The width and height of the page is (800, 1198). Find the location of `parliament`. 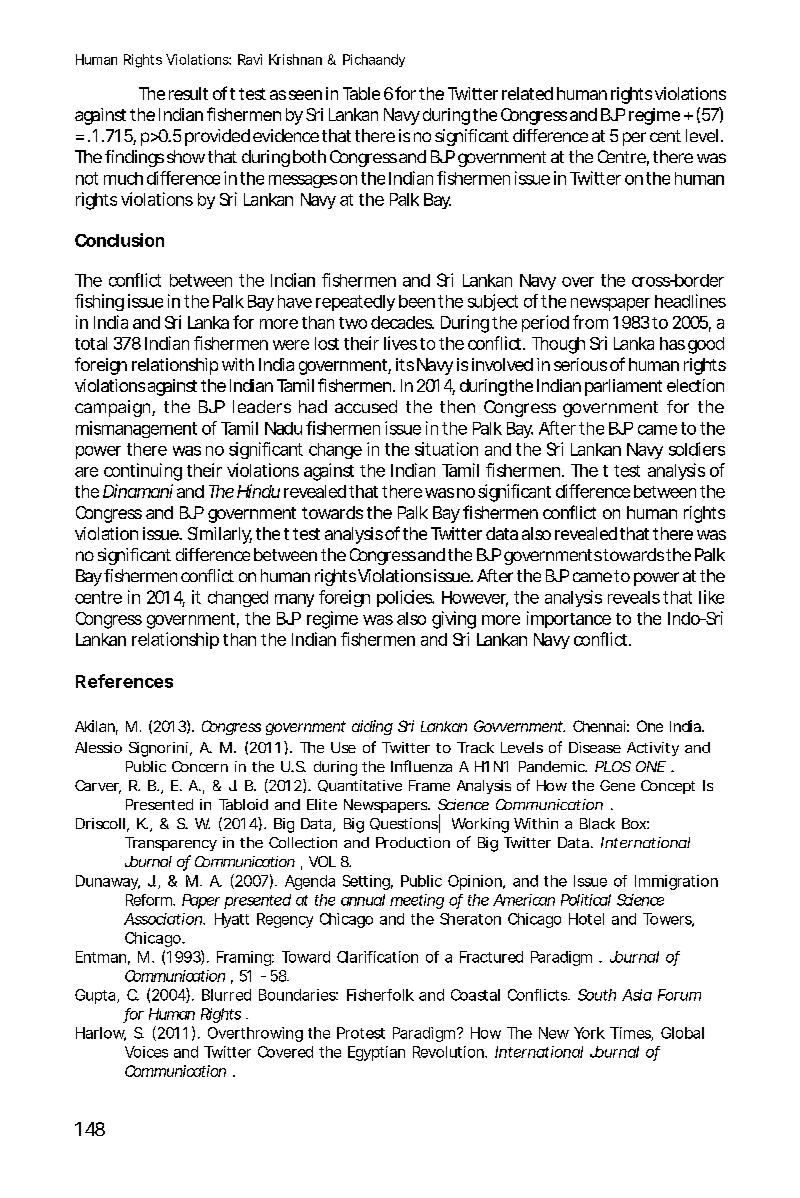

parliament is located at coordinates (623, 387).
